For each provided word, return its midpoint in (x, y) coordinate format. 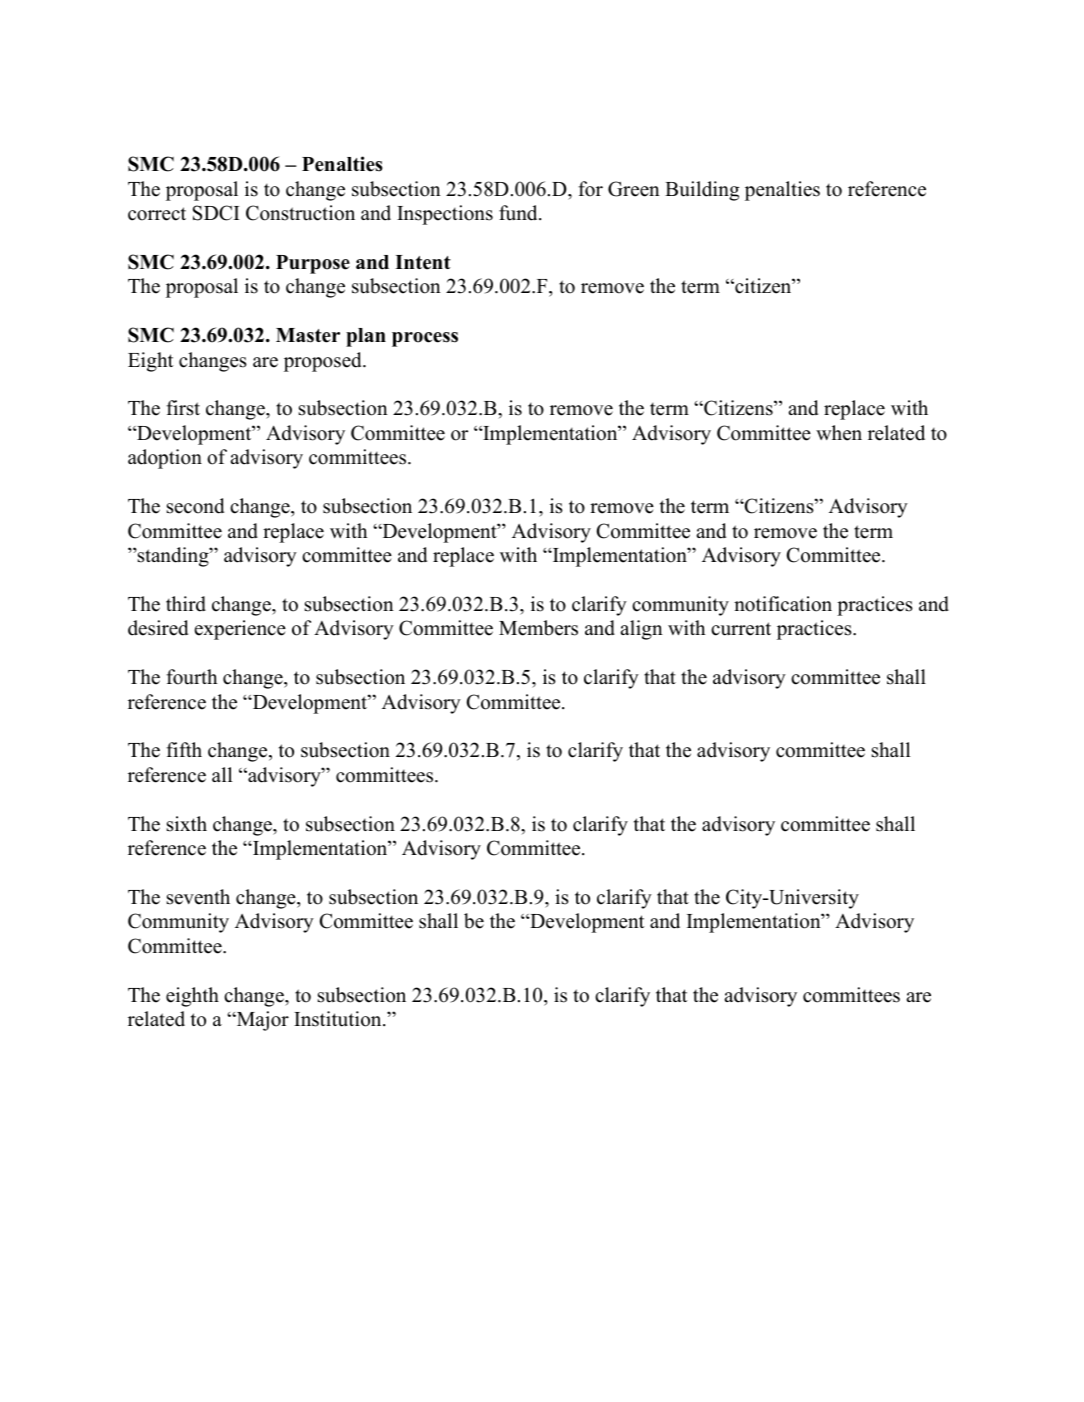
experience (240, 630)
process (425, 339)
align (641, 630)
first (183, 408)
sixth (187, 824)
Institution (339, 1019)
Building (702, 191)
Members (538, 628)
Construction (300, 213)
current (741, 629)
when (839, 433)
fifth (184, 749)
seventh (198, 897)
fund (519, 213)
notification (783, 604)
